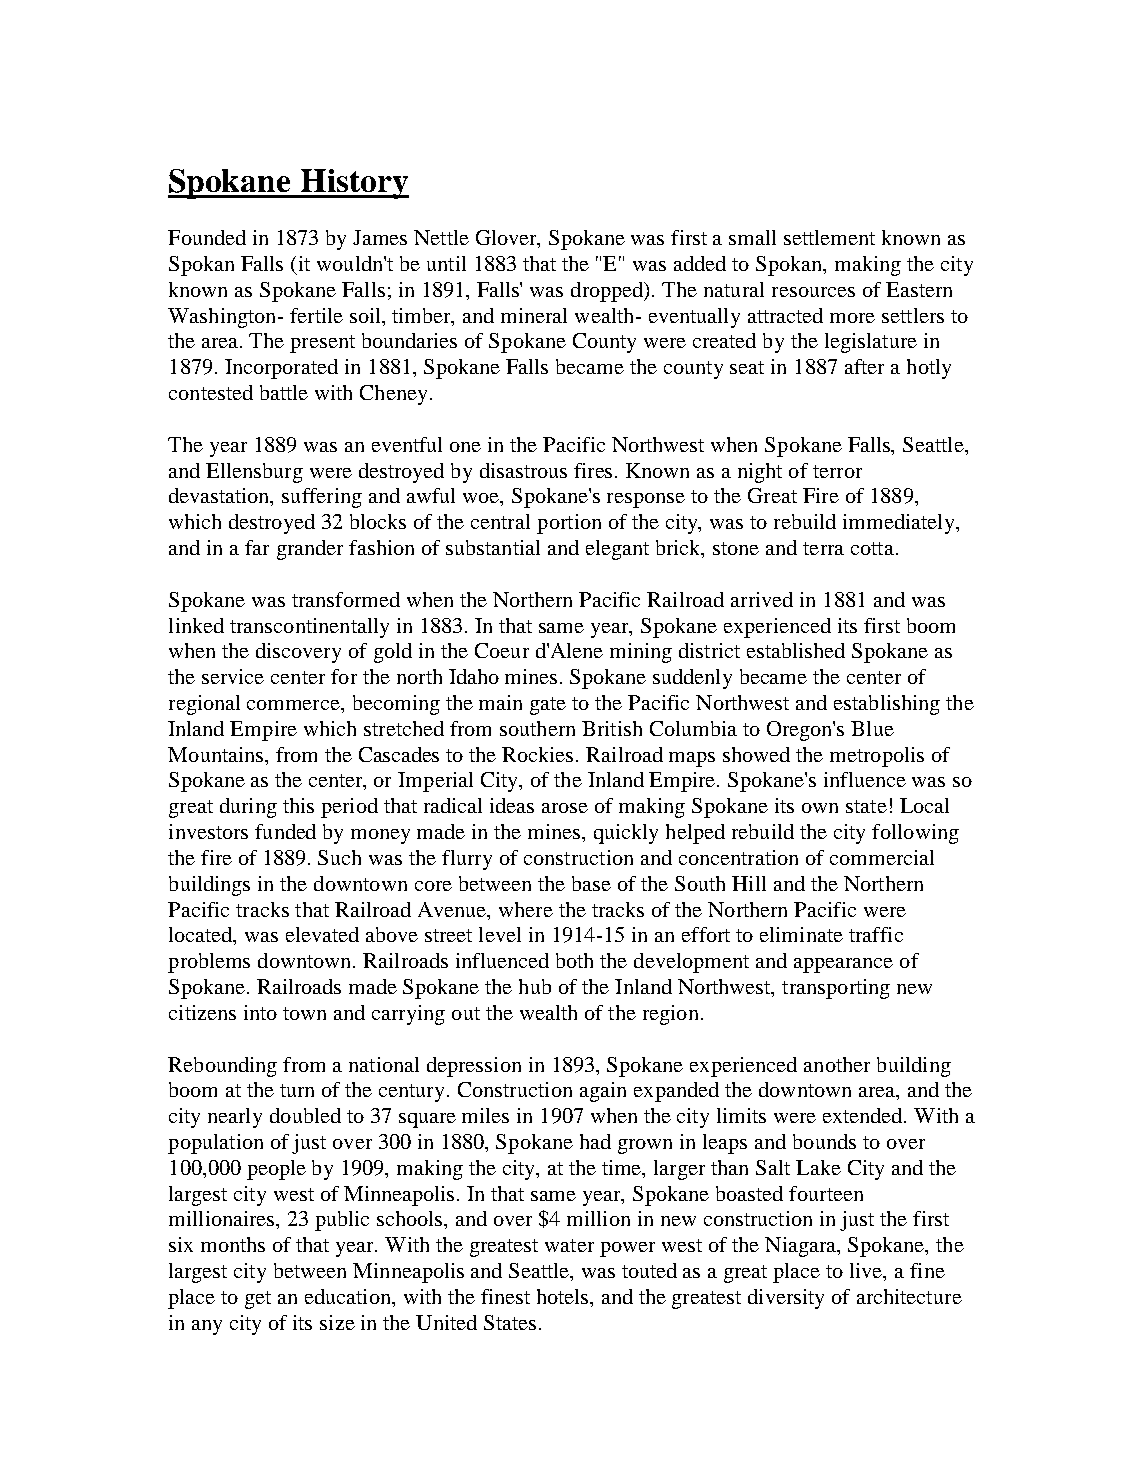 The image size is (1145, 1482). What do you see at coordinates (523, 470) in the image?
I see `disastrous` at bounding box center [523, 470].
